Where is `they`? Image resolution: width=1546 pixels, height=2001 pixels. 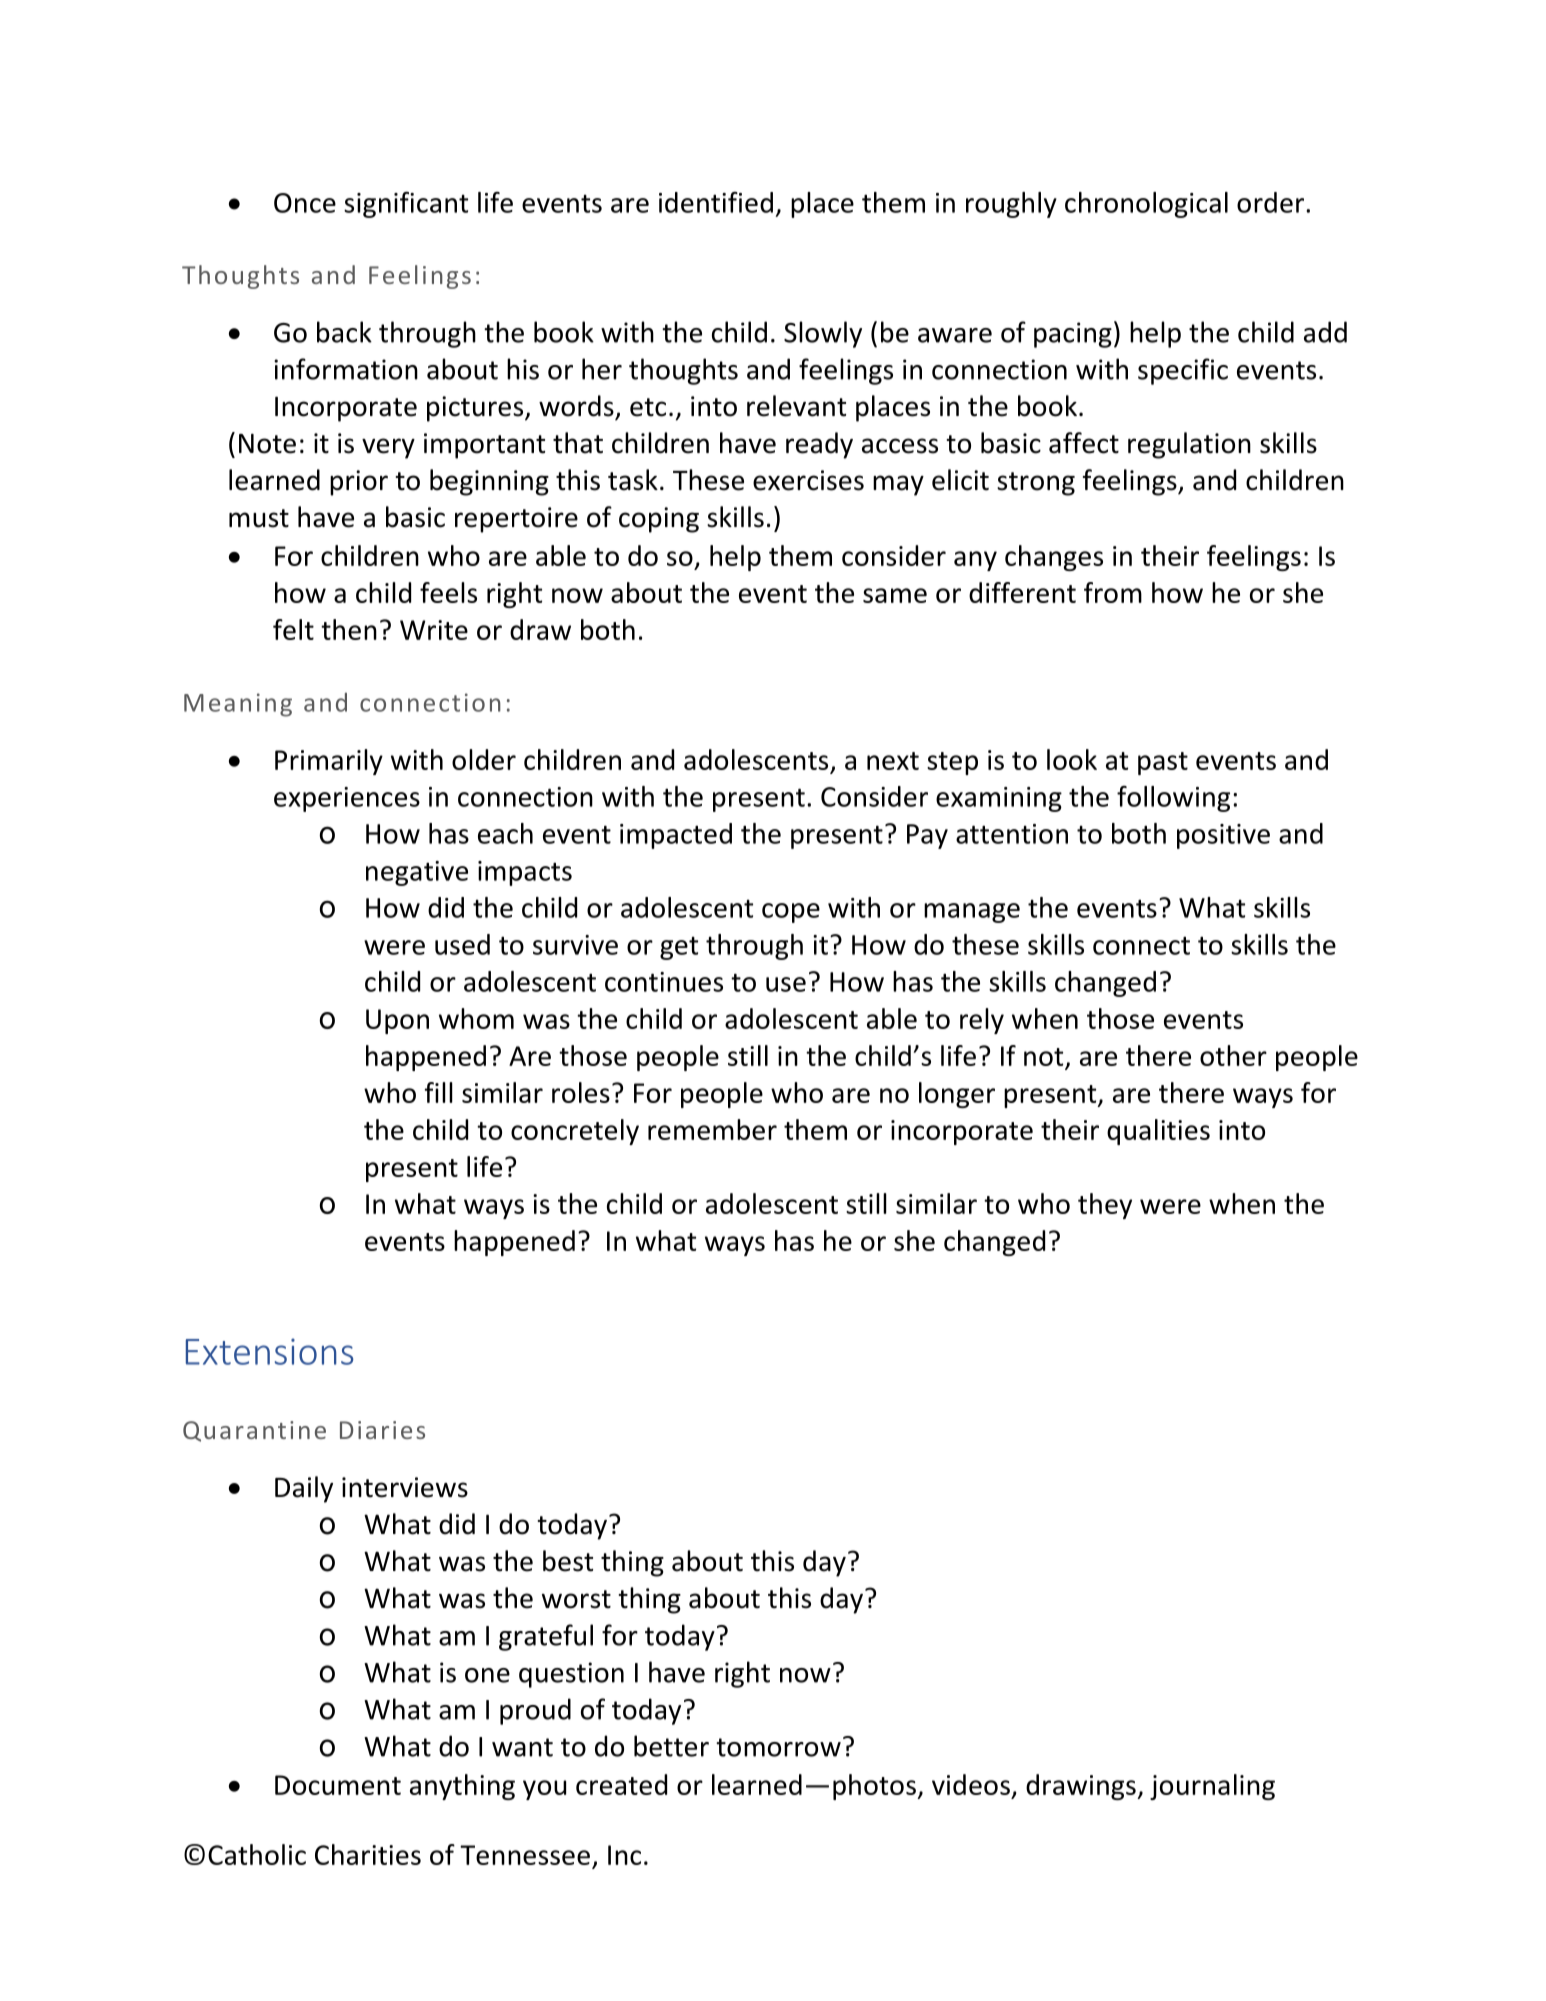
they is located at coordinates (1105, 1206).
